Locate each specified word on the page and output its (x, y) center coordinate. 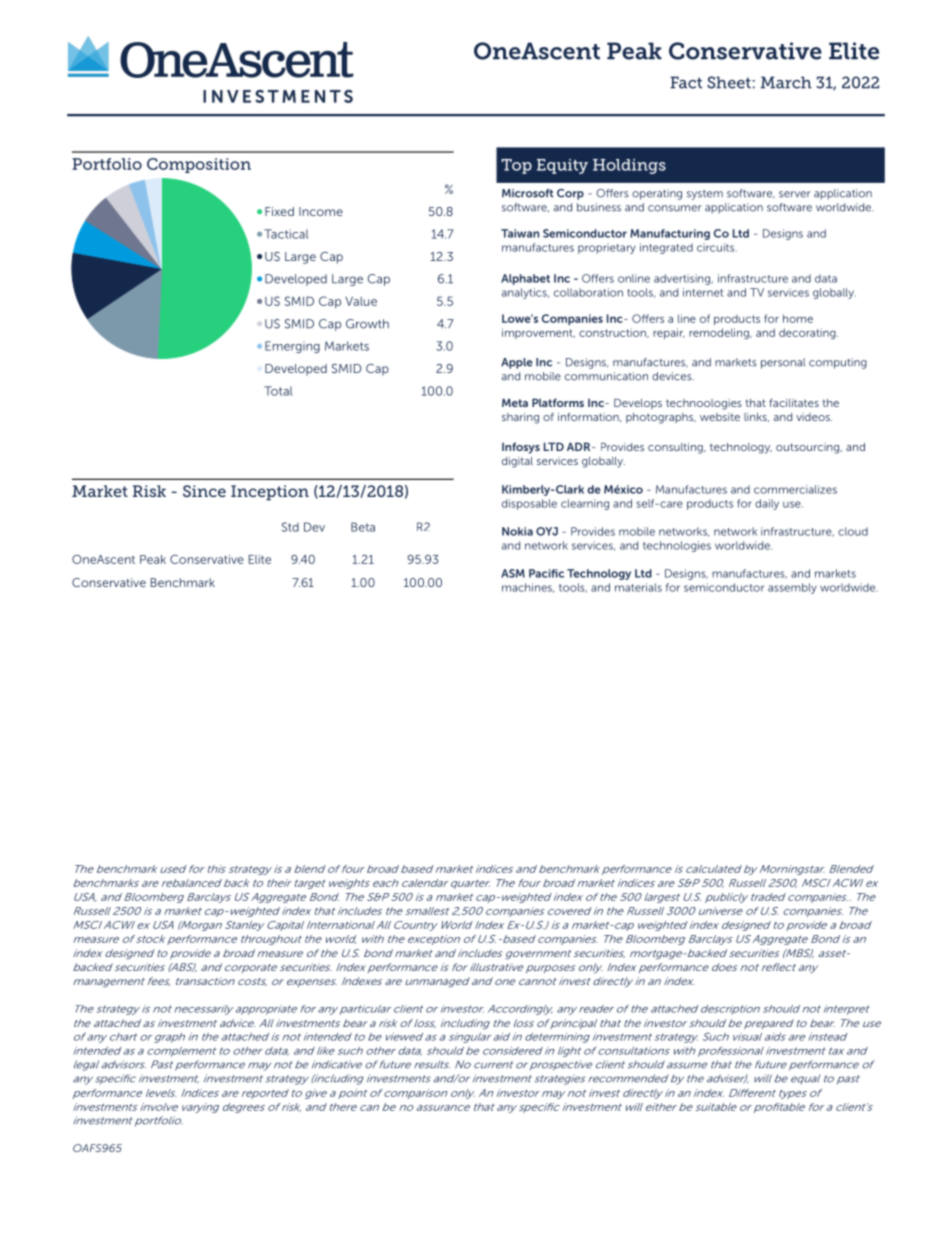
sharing (520, 418)
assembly (792, 588)
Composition (199, 165)
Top (516, 166)
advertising (683, 279)
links (756, 417)
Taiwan (520, 233)
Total (278, 391)
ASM (513, 573)
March (786, 82)
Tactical (286, 234)
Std (290, 527)
